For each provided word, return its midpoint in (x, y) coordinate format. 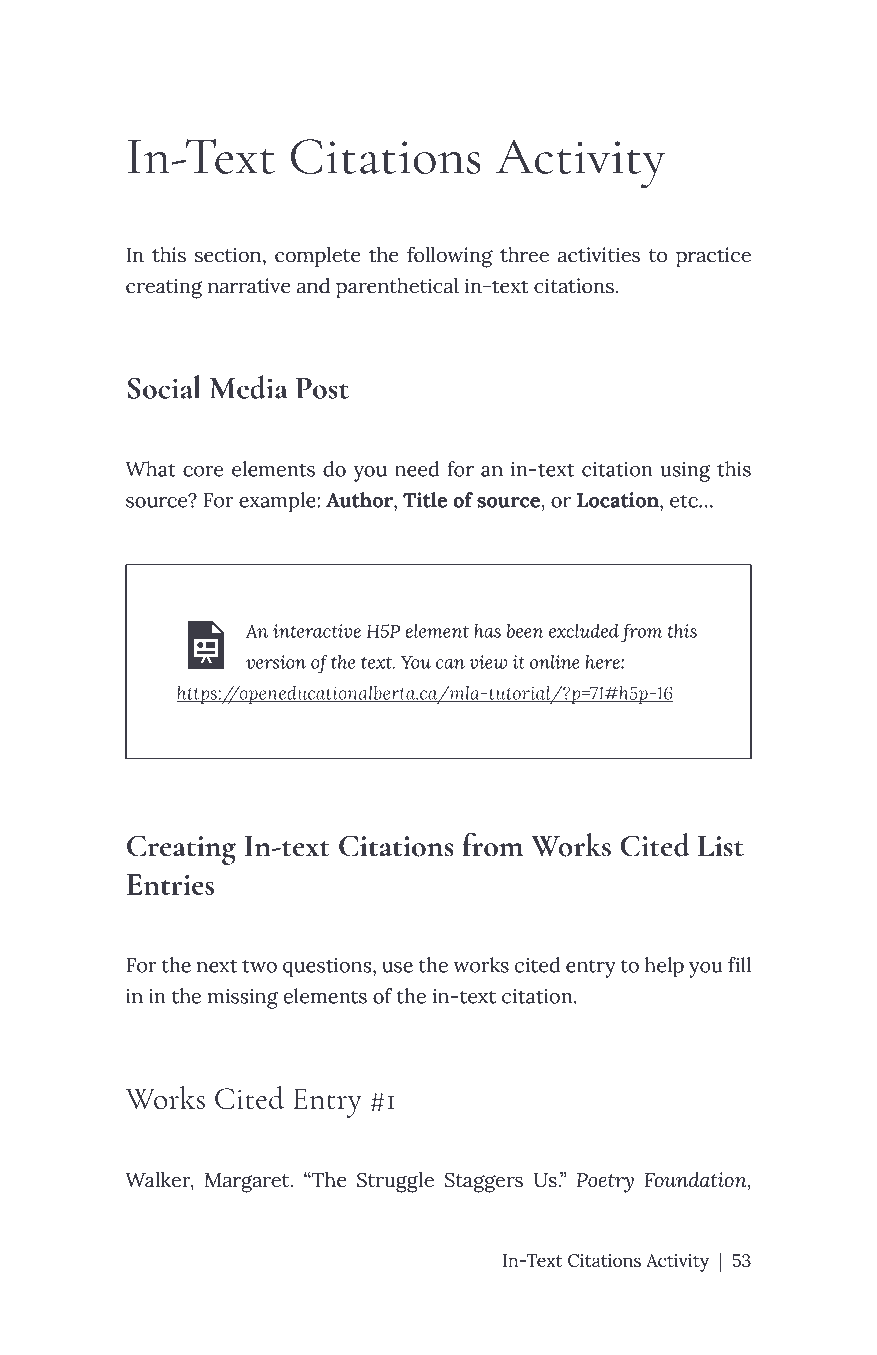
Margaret (248, 1183)
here (604, 662)
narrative (249, 286)
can (450, 664)
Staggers (484, 1182)
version (276, 662)
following (450, 257)
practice (713, 257)
